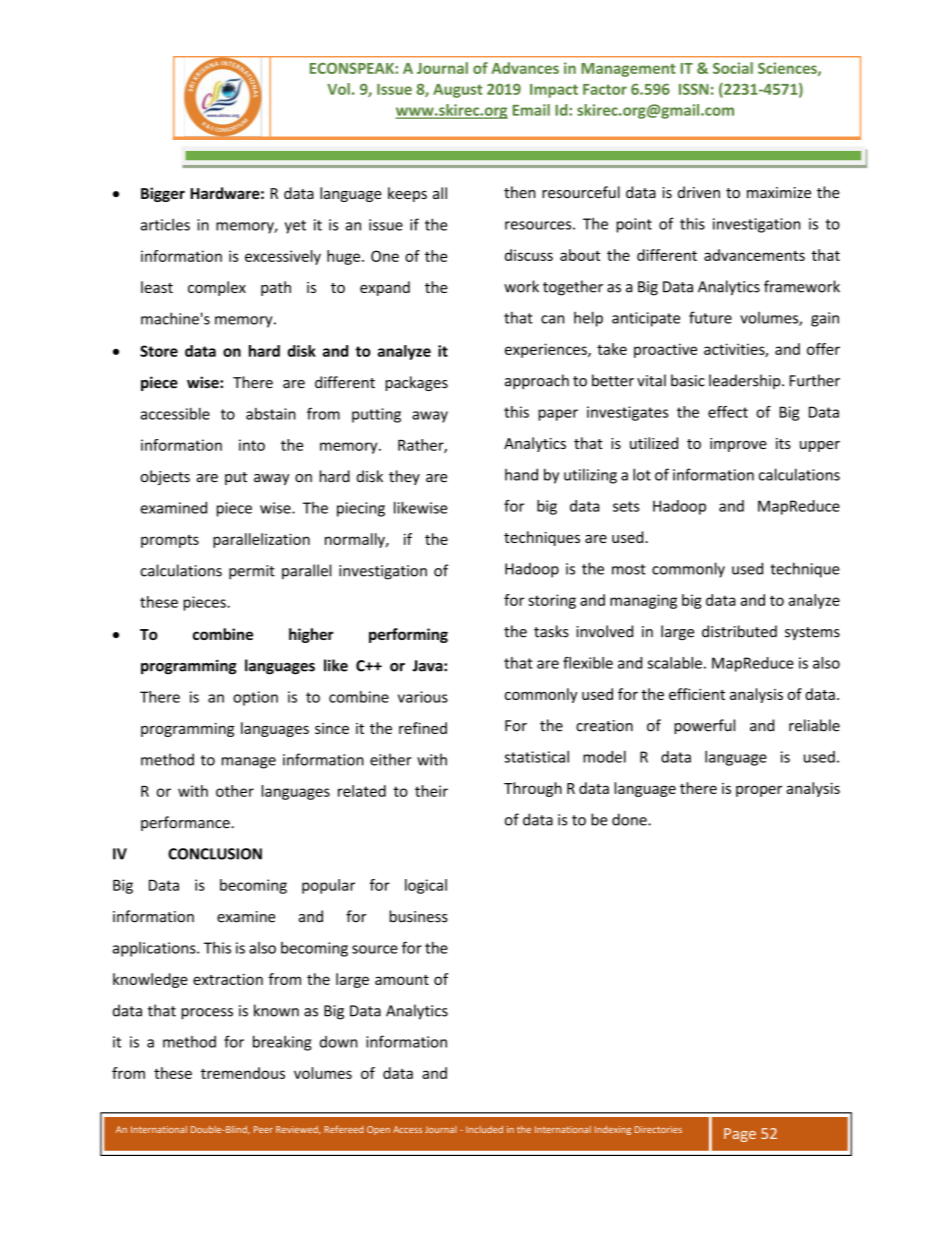 The height and width of the page is (1233, 952). Describe the element at coordinates (163, 194) in the page. I see `Bigger` at that location.
